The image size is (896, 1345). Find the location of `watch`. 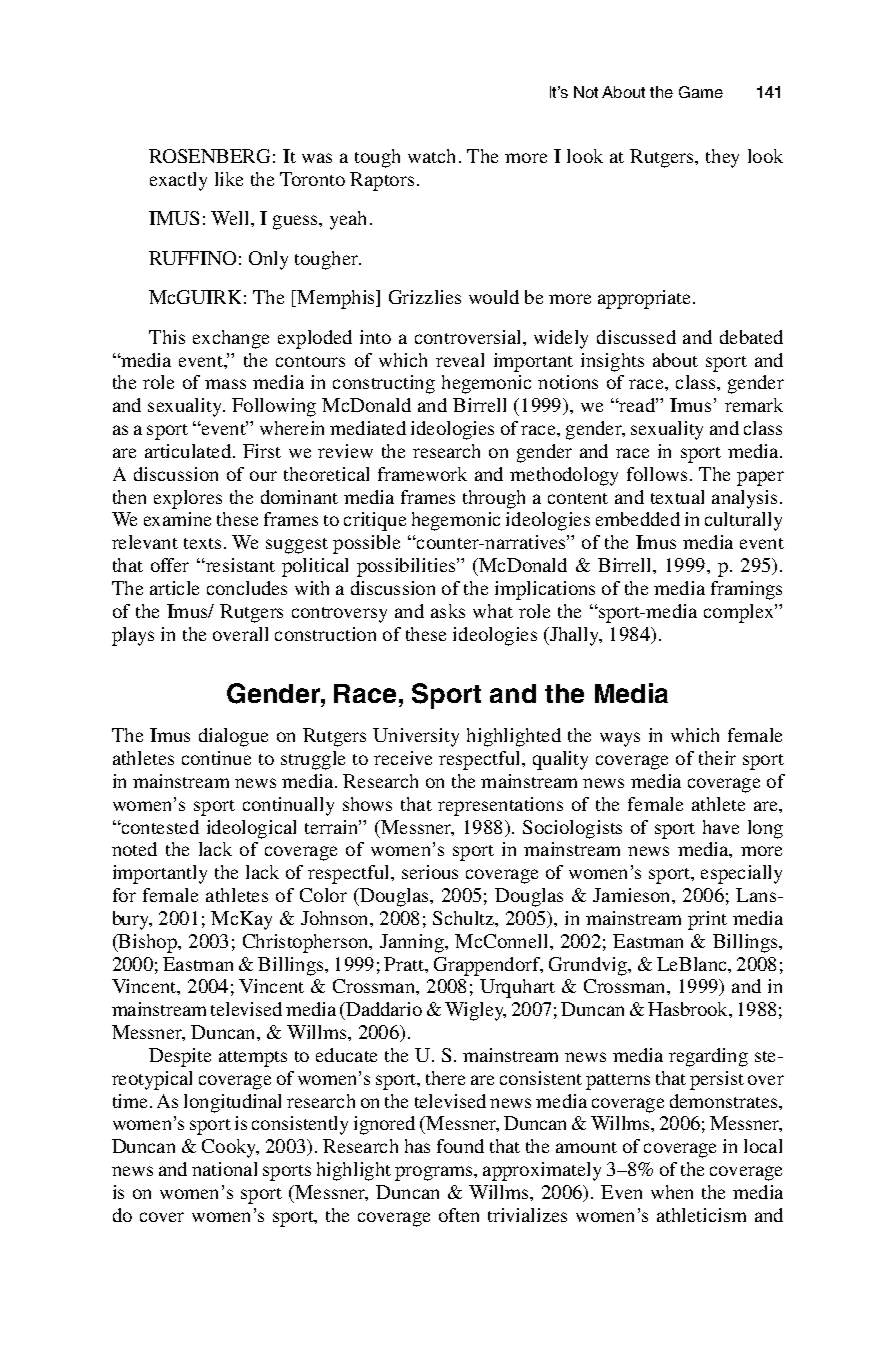

watch is located at coordinates (431, 156).
